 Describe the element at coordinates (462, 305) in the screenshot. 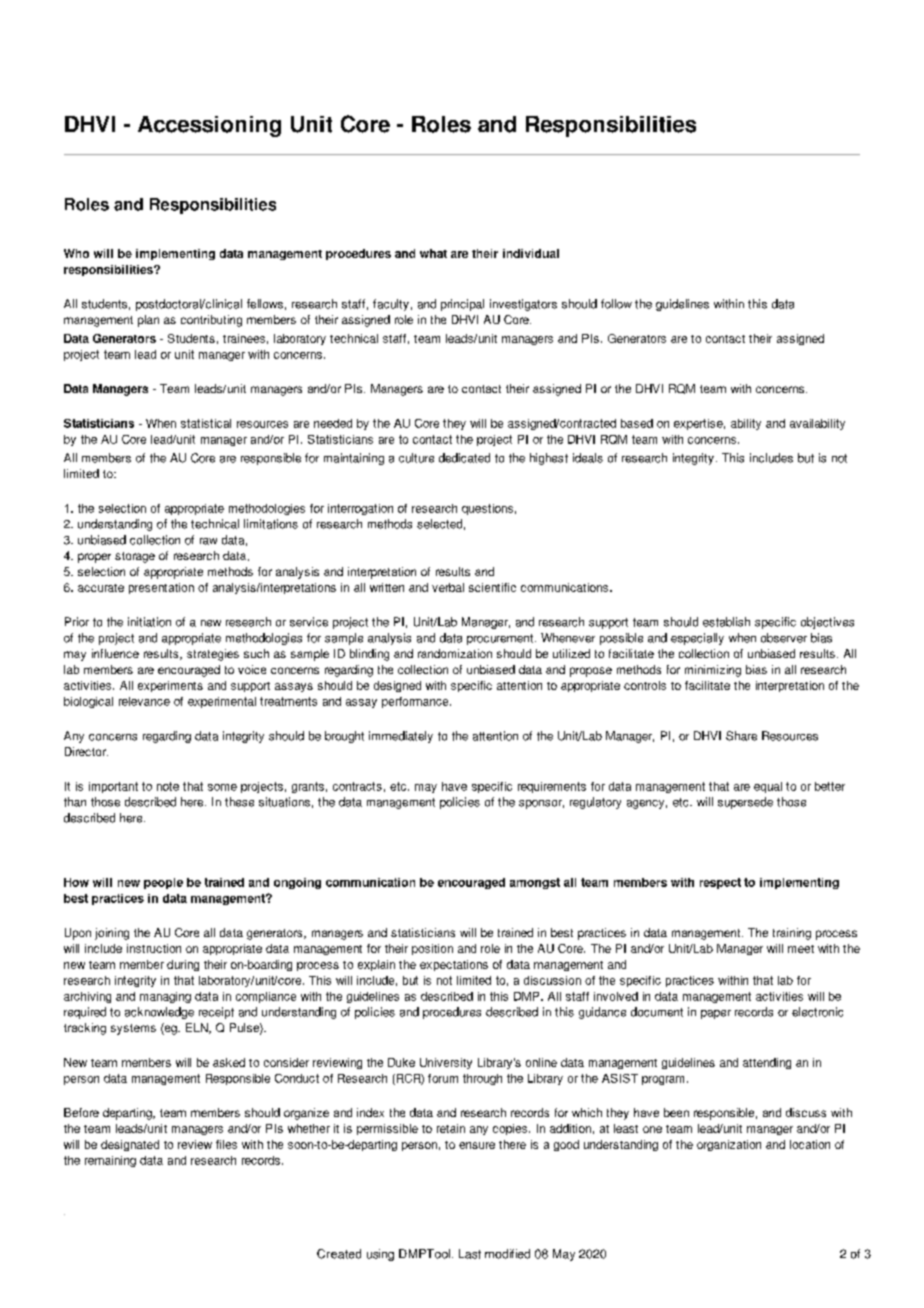

I see `principal` at that location.
